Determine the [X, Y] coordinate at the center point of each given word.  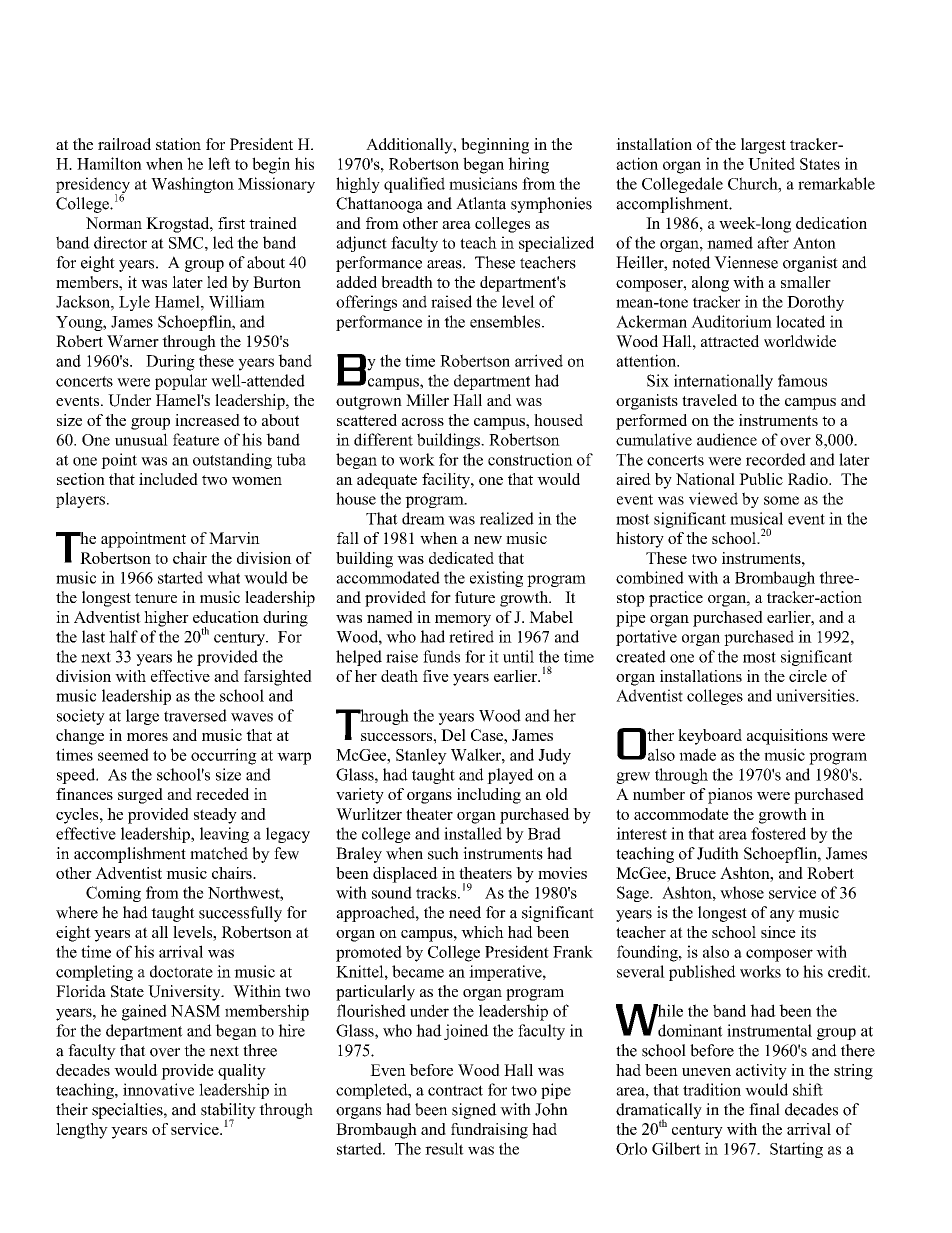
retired [471, 636]
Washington [192, 185]
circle [808, 676]
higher [166, 619]
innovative [158, 1089]
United [771, 163]
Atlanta [481, 203]
